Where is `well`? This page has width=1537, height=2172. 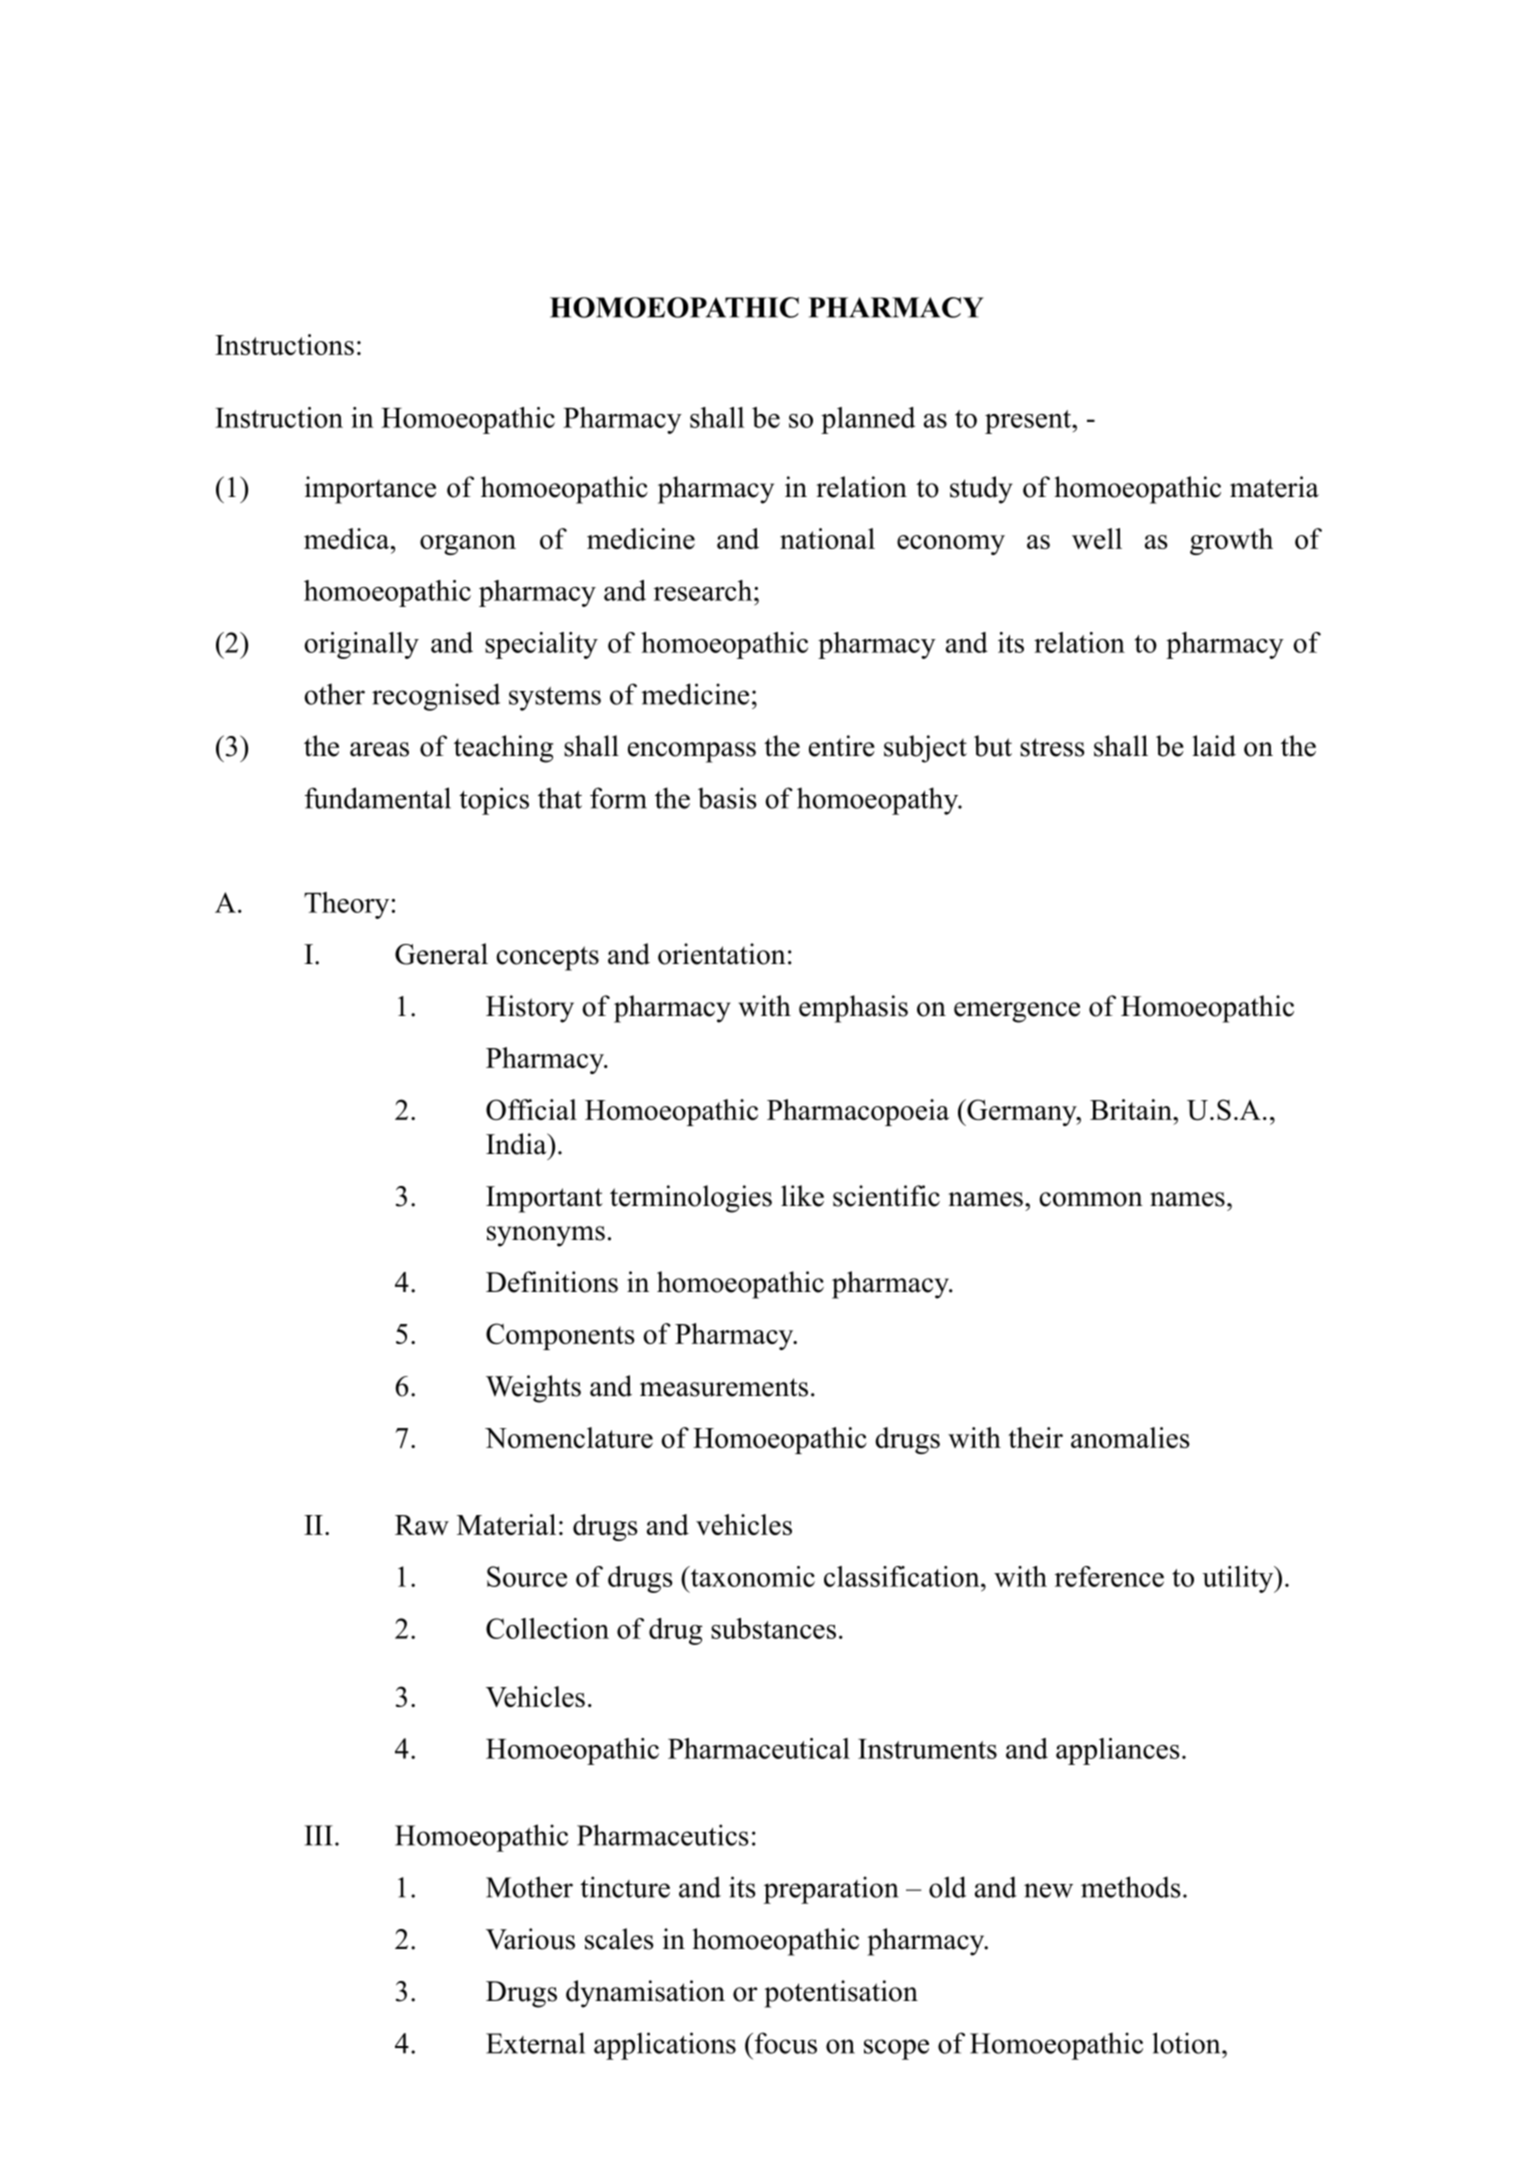 well is located at coordinates (1097, 538).
